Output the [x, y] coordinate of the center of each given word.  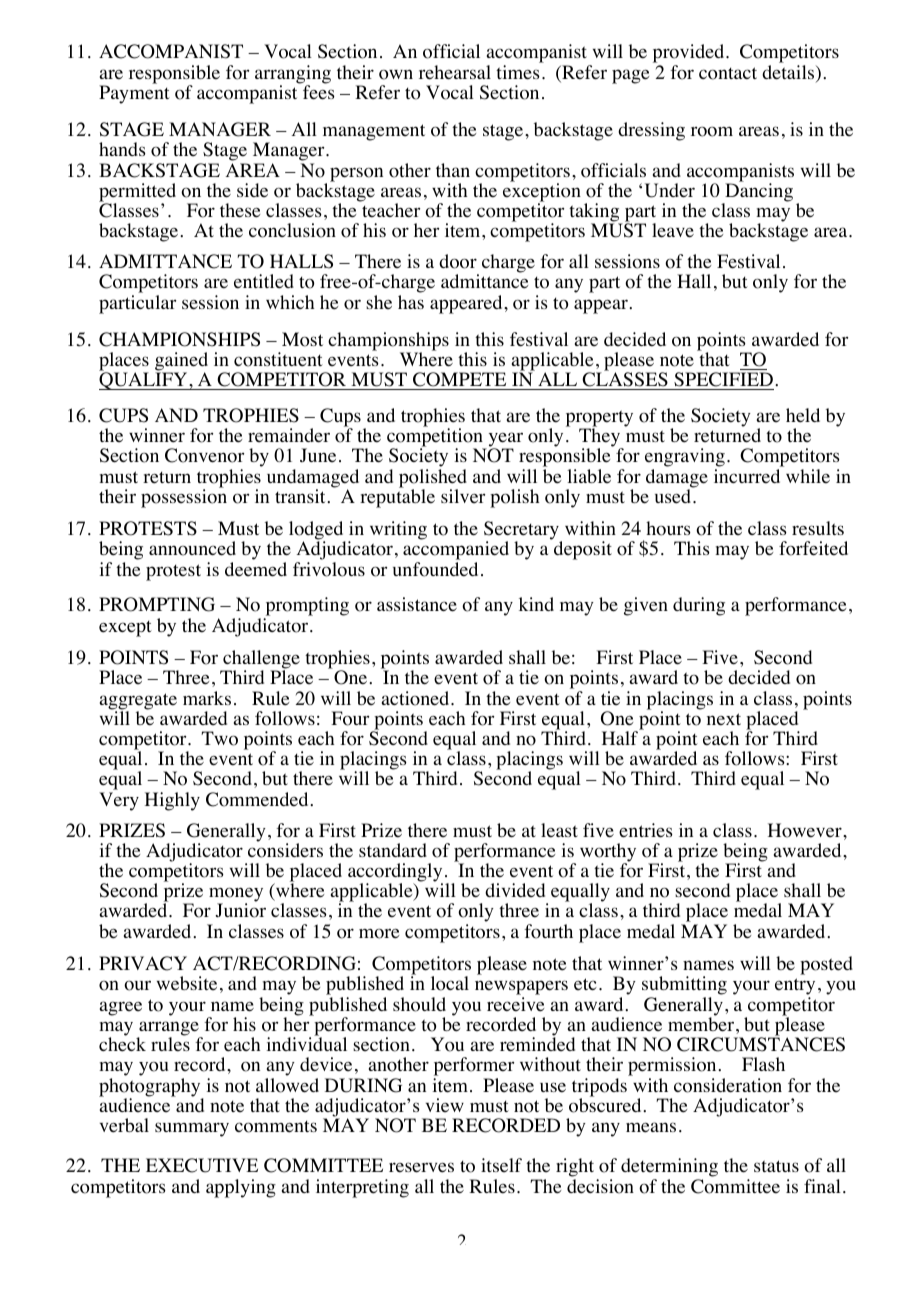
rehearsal [455, 72]
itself [501, 1165]
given [646, 606]
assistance [417, 604]
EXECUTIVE [202, 1165]
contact [728, 73]
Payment [134, 93]
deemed [256, 569]
